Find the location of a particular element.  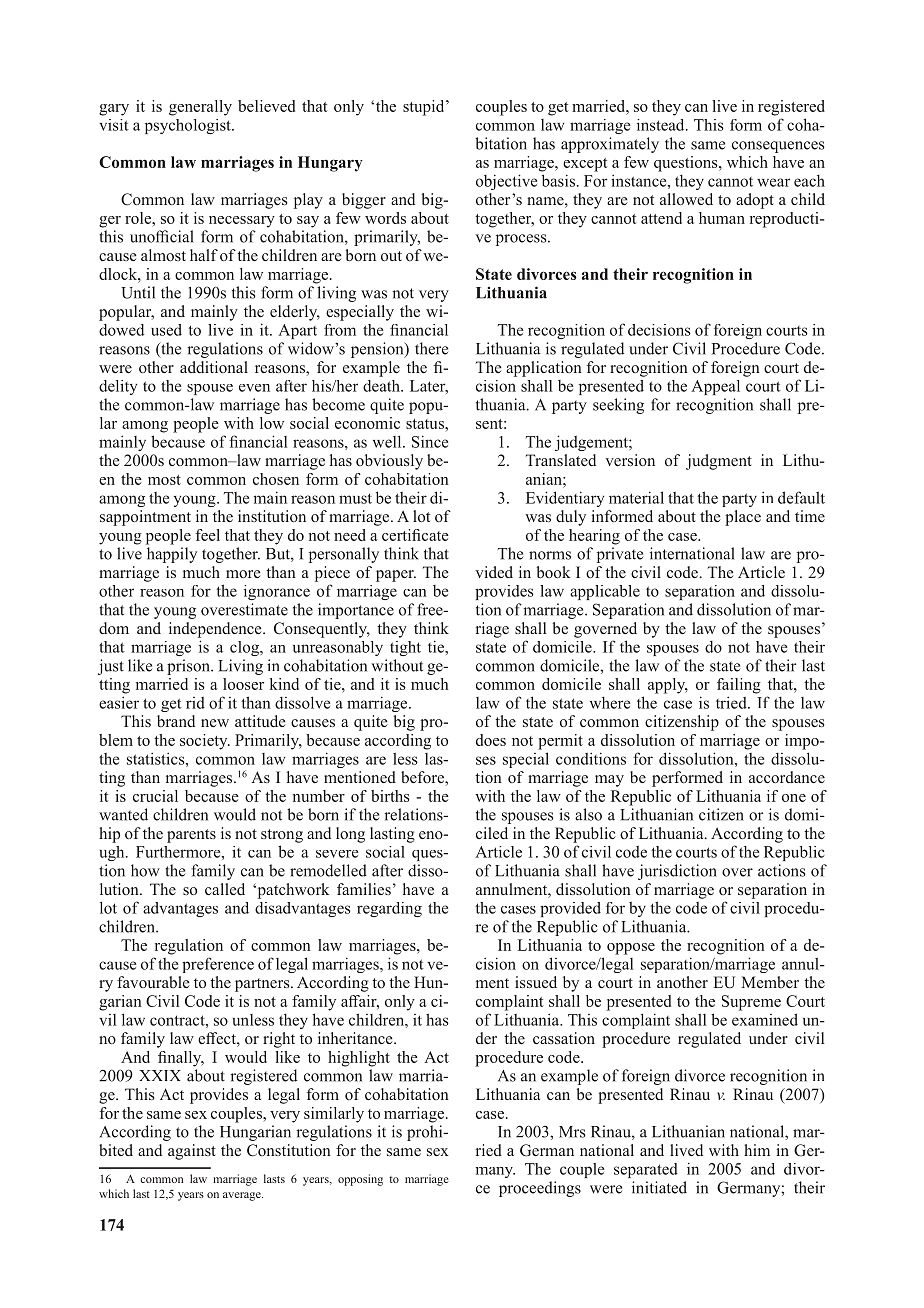

prison is located at coordinates (189, 667).
